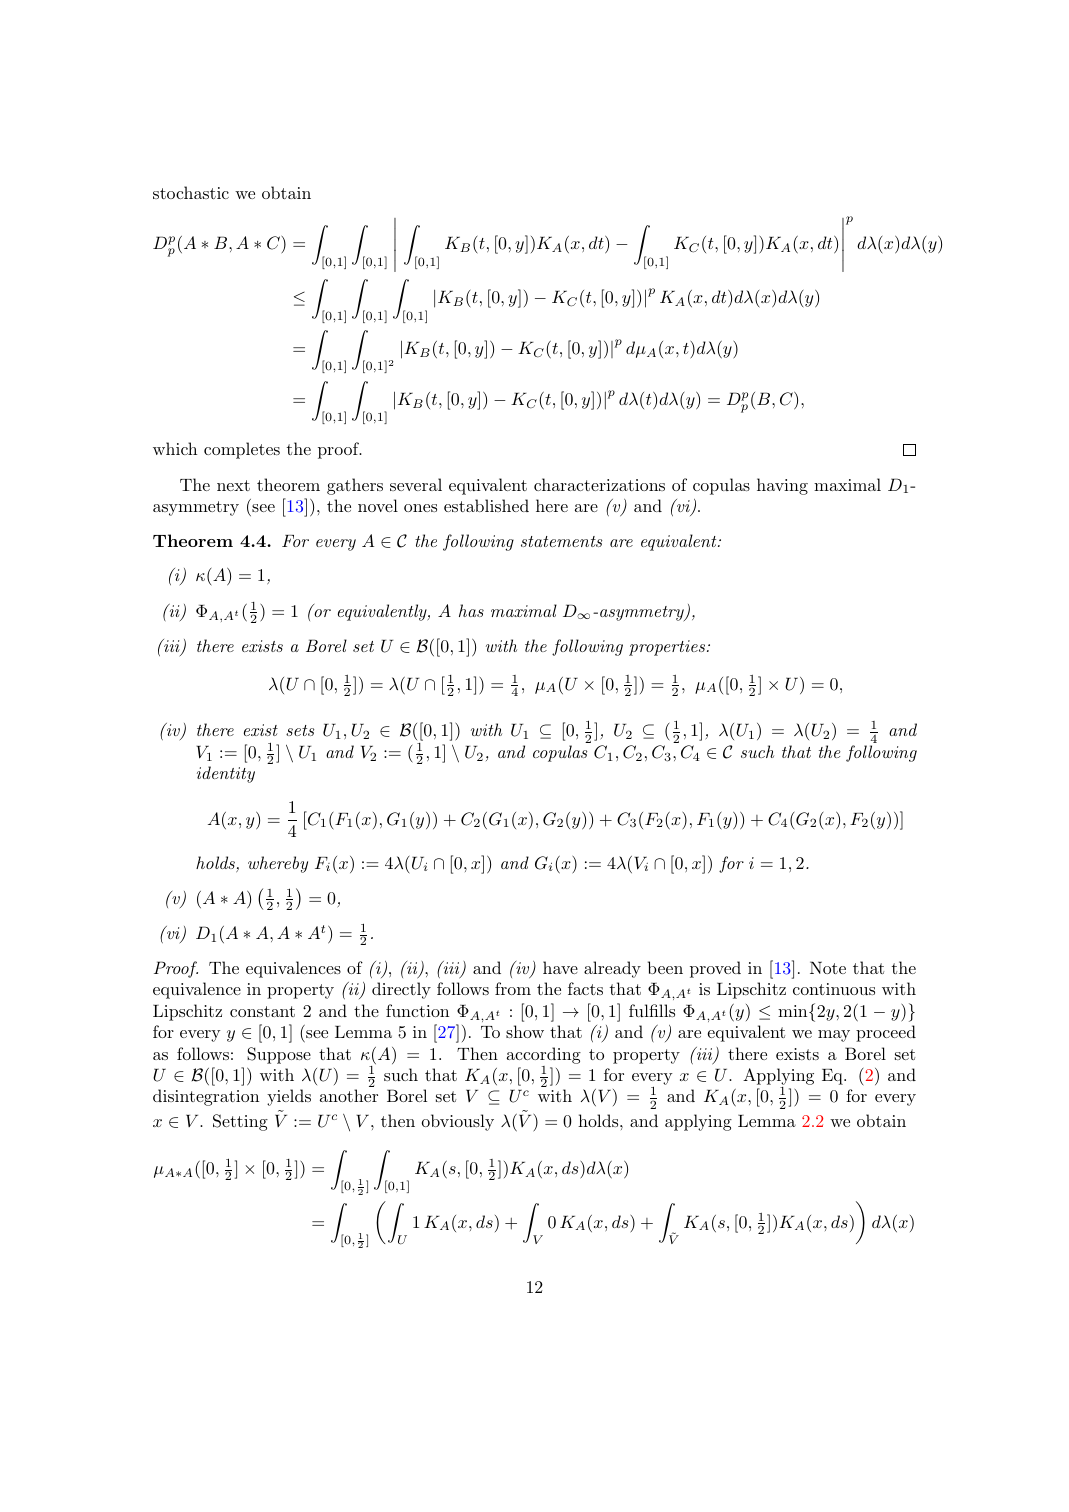 This screenshot has height=1512, width=1069. Describe the element at coordinates (226, 774) in the screenshot. I see `identity` at that location.
